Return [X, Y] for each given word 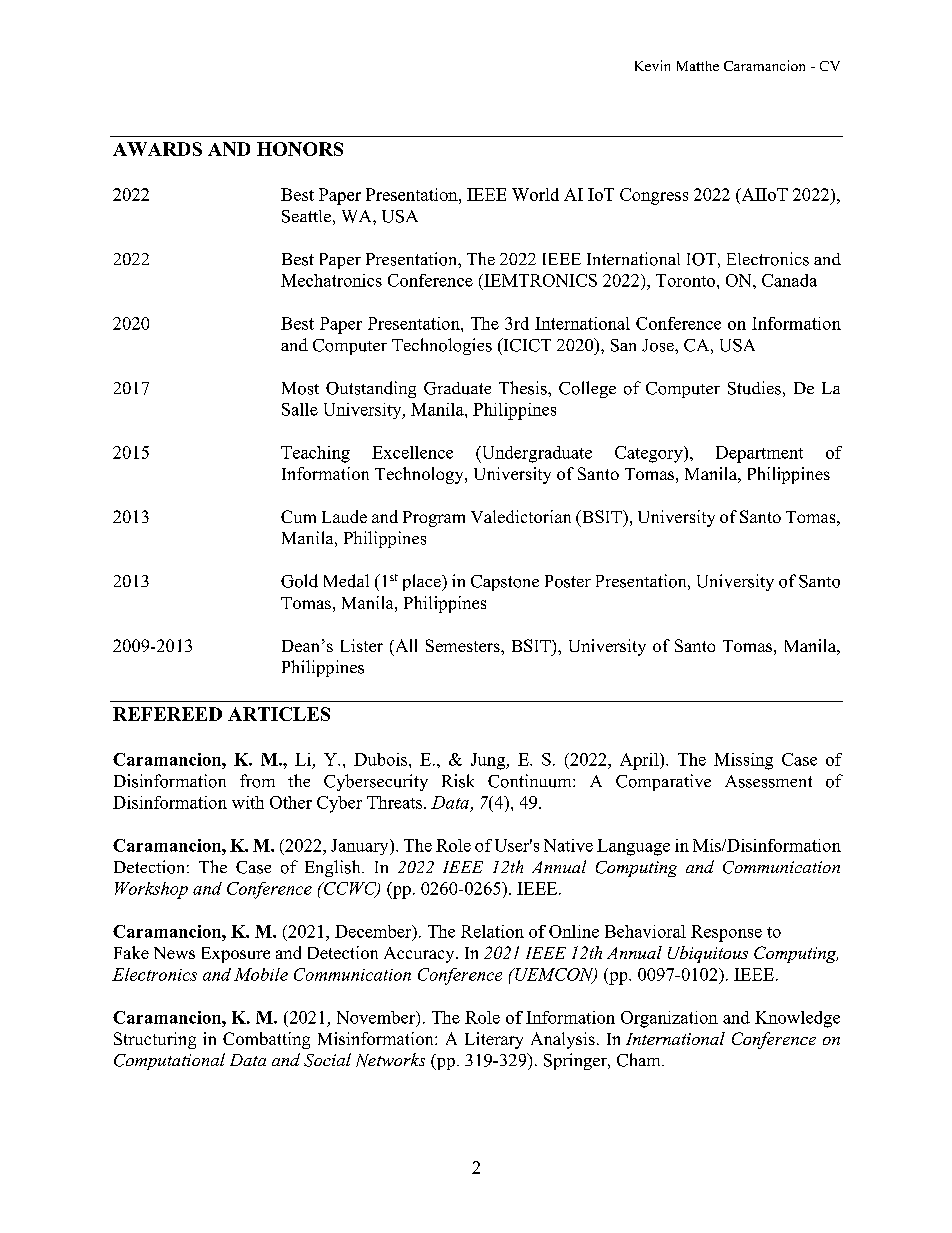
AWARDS [157, 149]
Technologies [442, 346]
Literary [494, 1040]
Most [300, 388]
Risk [458, 781]
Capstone [505, 583]
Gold [299, 581]
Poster [568, 581]
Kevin [652, 65]
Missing [743, 761]
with [248, 802]
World [535, 194]
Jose [659, 345]
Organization [669, 1019]
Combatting [266, 1040]
